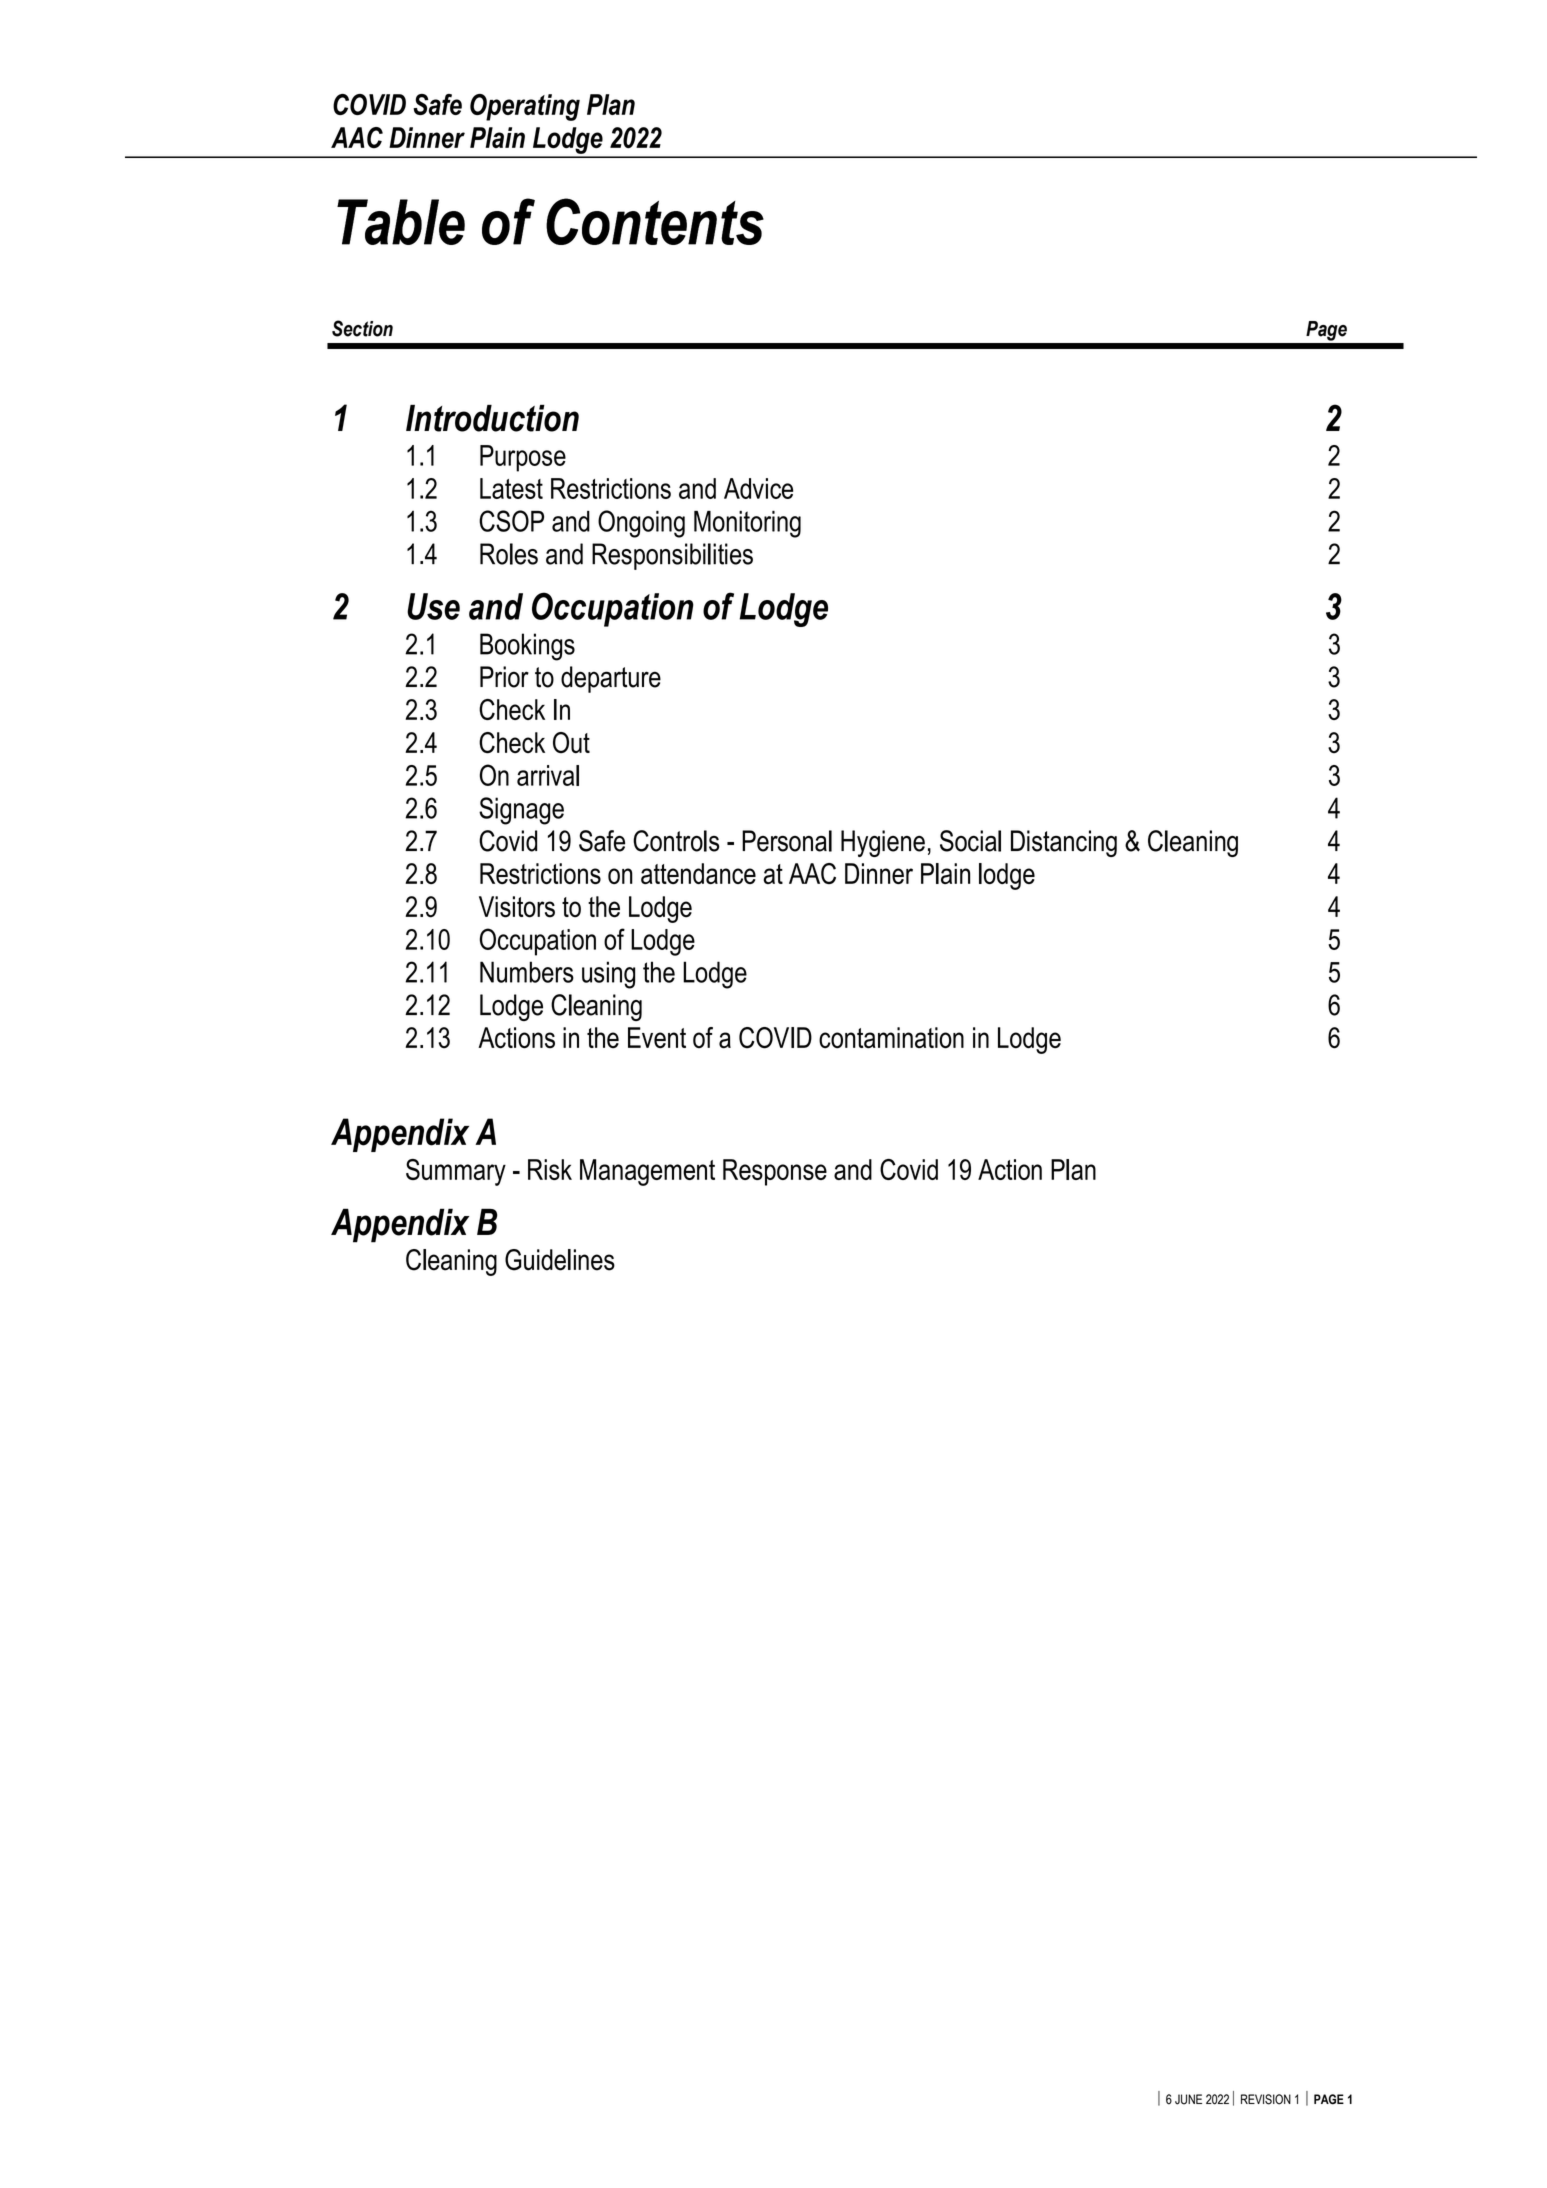 Image resolution: width=1547 pixels, height=2188 pixels. What do you see at coordinates (891, 1038) in the document?
I see `contamination` at bounding box center [891, 1038].
